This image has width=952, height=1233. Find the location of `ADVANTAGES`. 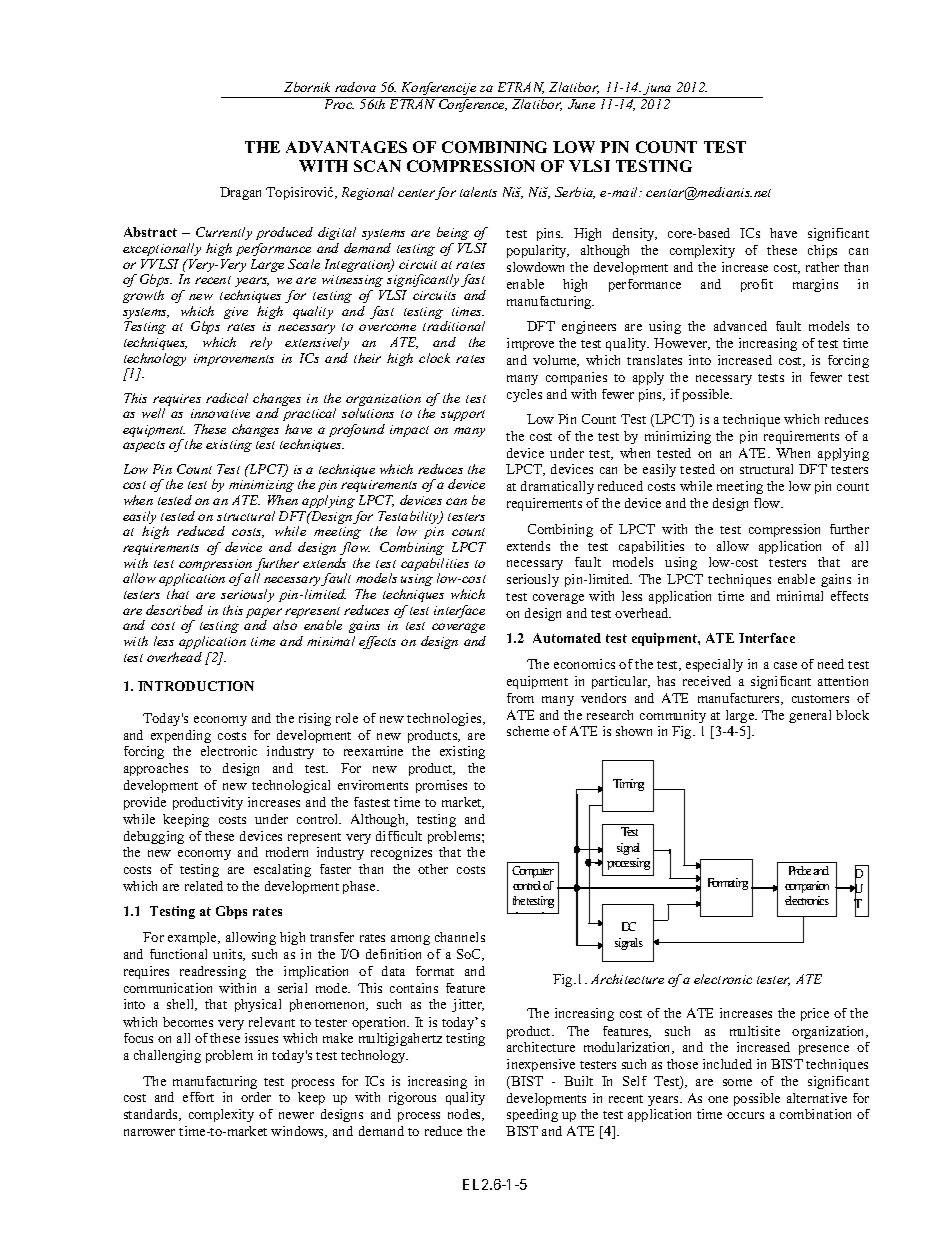

ADVANTAGES is located at coordinates (346, 147).
